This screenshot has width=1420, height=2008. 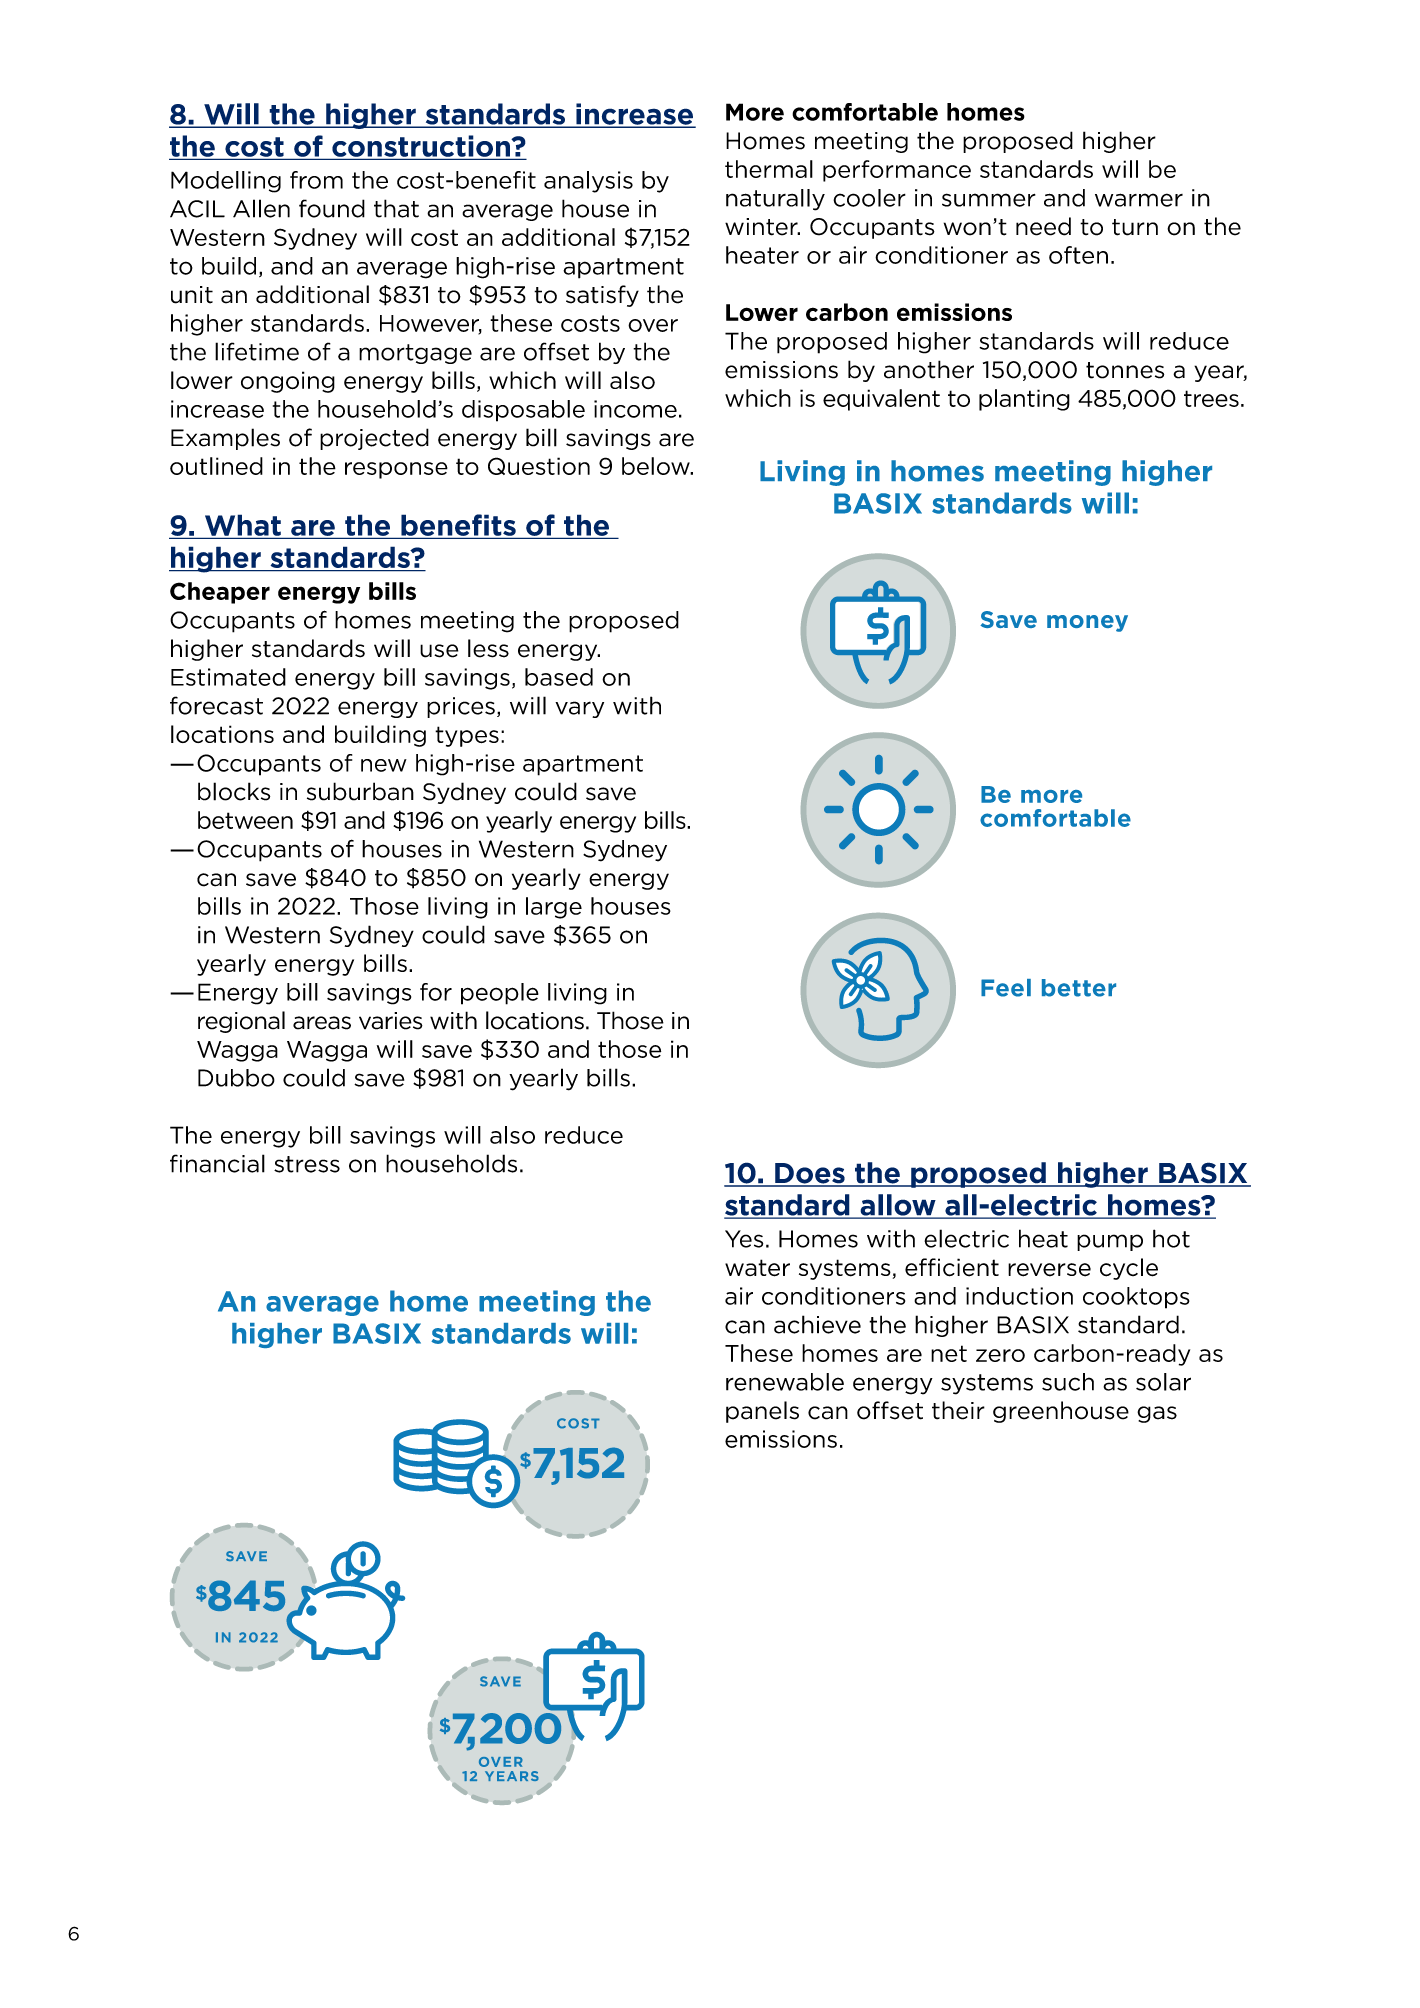 I want to click on Cheaper, so click(x=220, y=593).
